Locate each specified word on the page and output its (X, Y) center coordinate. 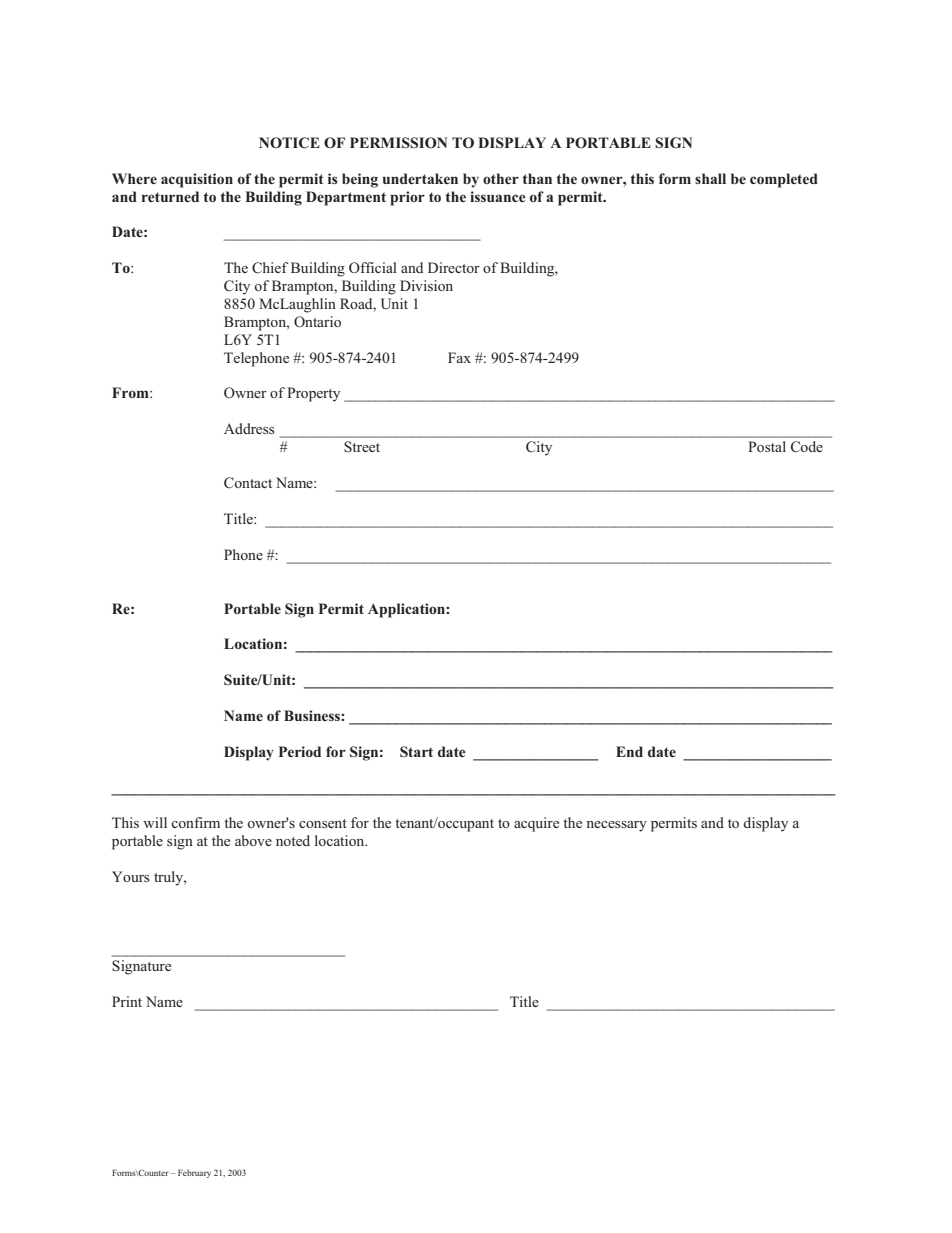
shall (710, 178)
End (629, 751)
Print (127, 1001)
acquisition (197, 180)
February (194, 1173)
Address (249, 428)
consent (323, 823)
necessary (616, 826)
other (501, 178)
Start (416, 751)
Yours (131, 876)
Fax (459, 357)
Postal (767, 446)
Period (300, 751)
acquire (536, 824)
